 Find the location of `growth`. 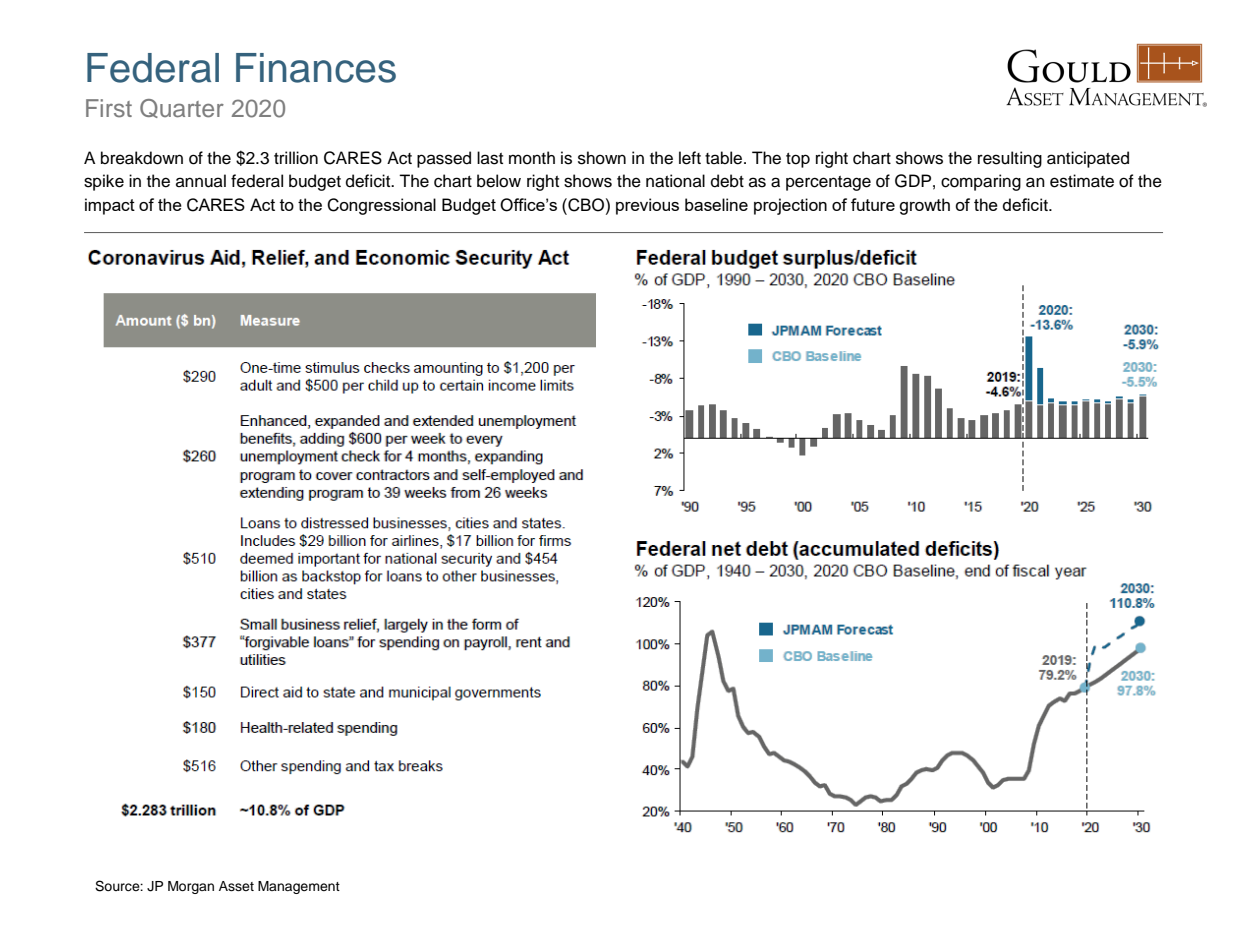

growth is located at coordinates (924, 206).
